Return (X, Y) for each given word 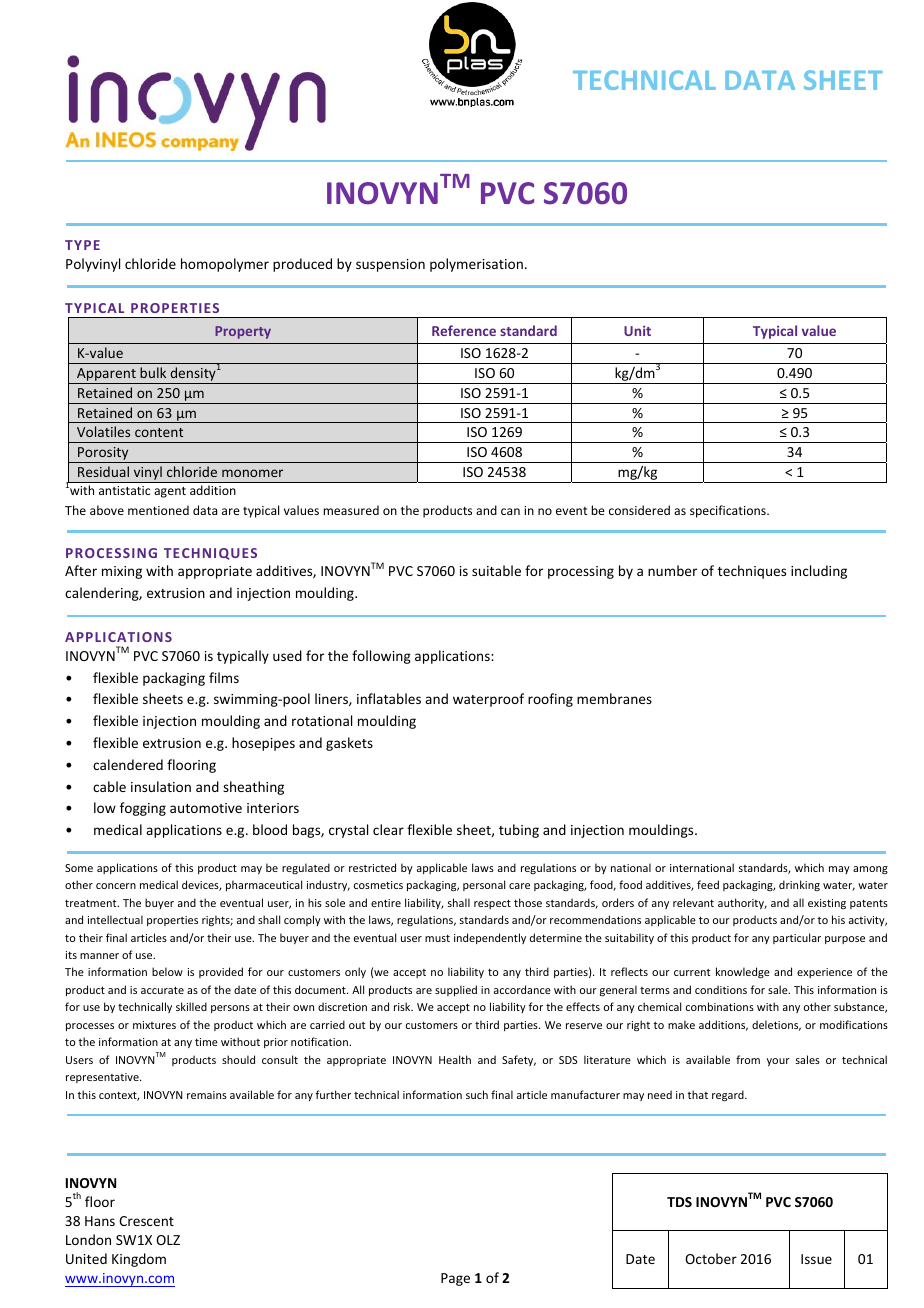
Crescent (146, 1221)
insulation (161, 786)
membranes (614, 698)
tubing (519, 831)
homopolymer (225, 265)
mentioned (158, 510)
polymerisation (476, 265)
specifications (729, 511)
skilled (191, 1006)
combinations (720, 1006)
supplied (456, 990)
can (510, 511)
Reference (464, 330)
